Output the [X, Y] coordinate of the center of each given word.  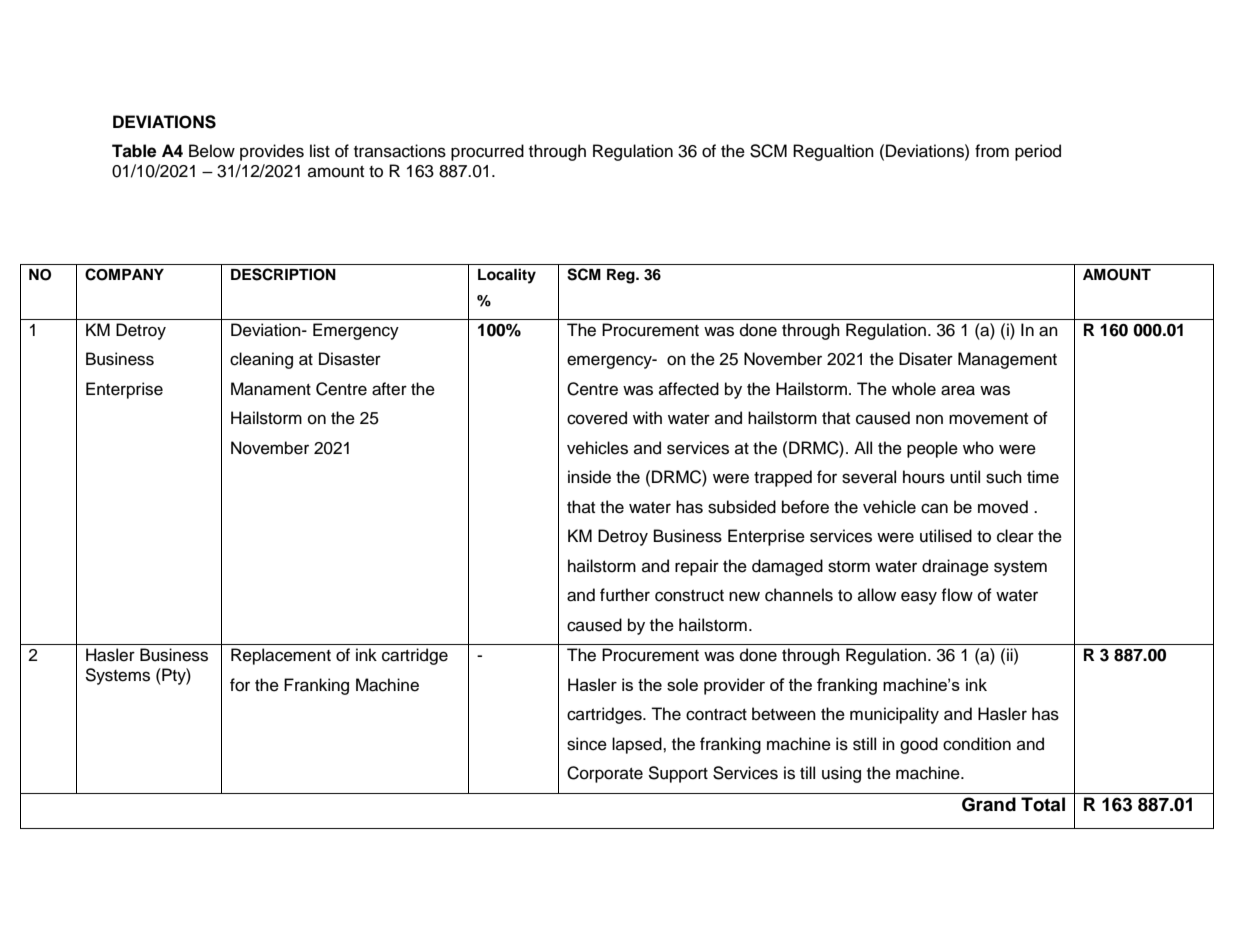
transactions [400, 151]
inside [589, 477]
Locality [507, 276]
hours [924, 477]
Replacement [281, 656]
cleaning [261, 360]
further [625, 595]
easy [919, 598]
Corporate [605, 774]
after [389, 389]
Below [212, 151]
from [992, 151]
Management [1007, 360]
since [587, 744]
